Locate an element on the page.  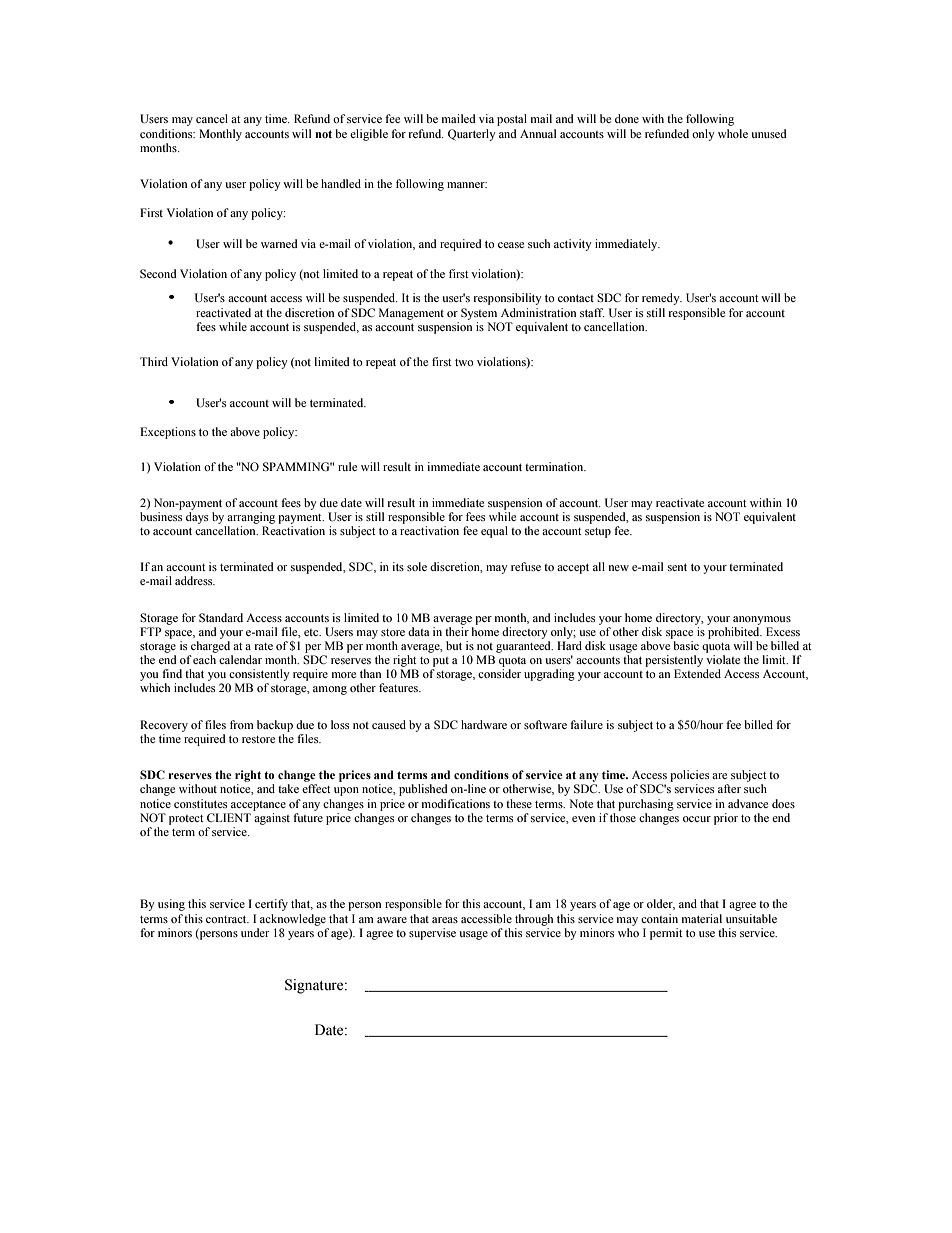
handled is located at coordinates (341, 183).
